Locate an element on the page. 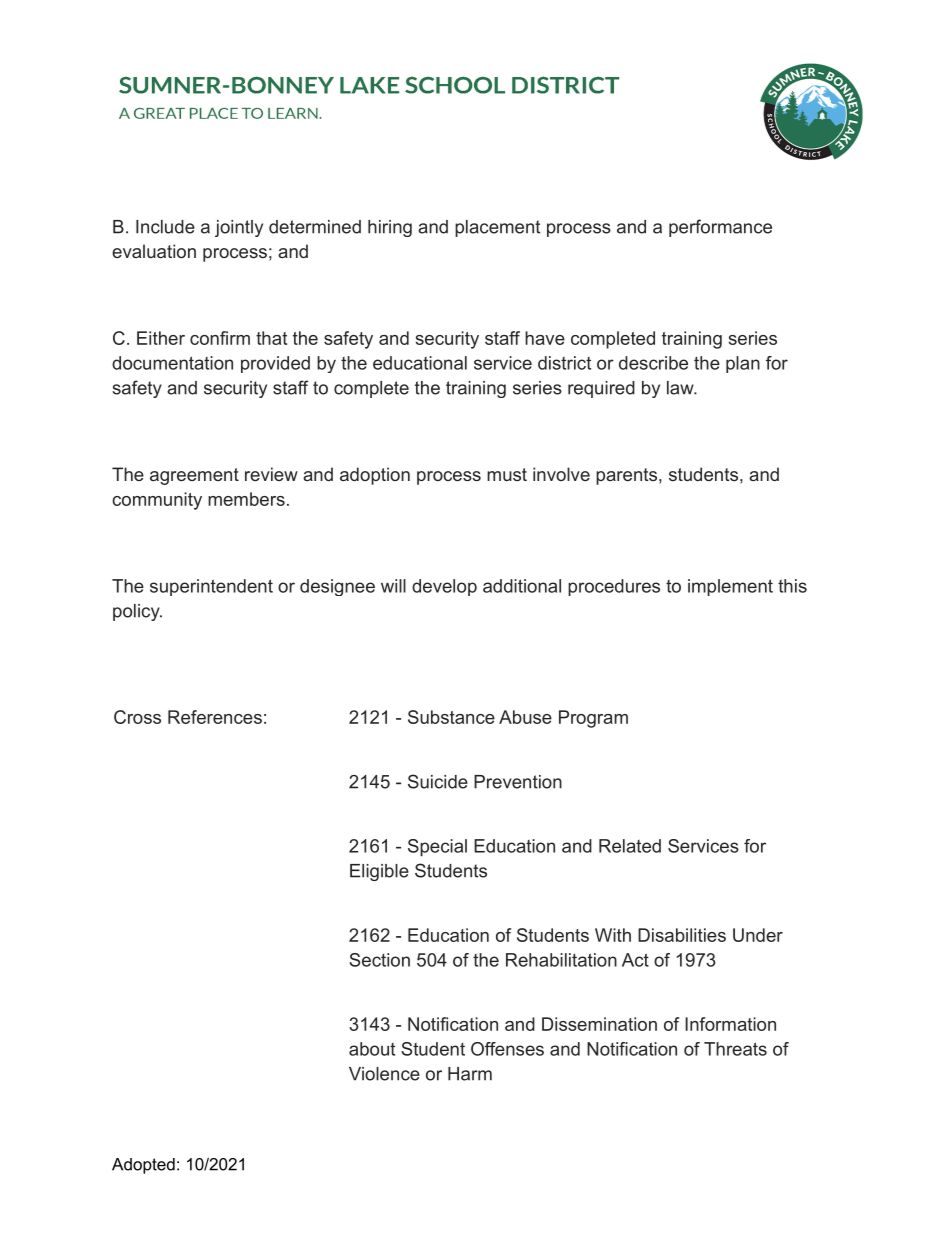 The width and height of the image is (952, 1233). placement is located at coordinates (497, 228).
